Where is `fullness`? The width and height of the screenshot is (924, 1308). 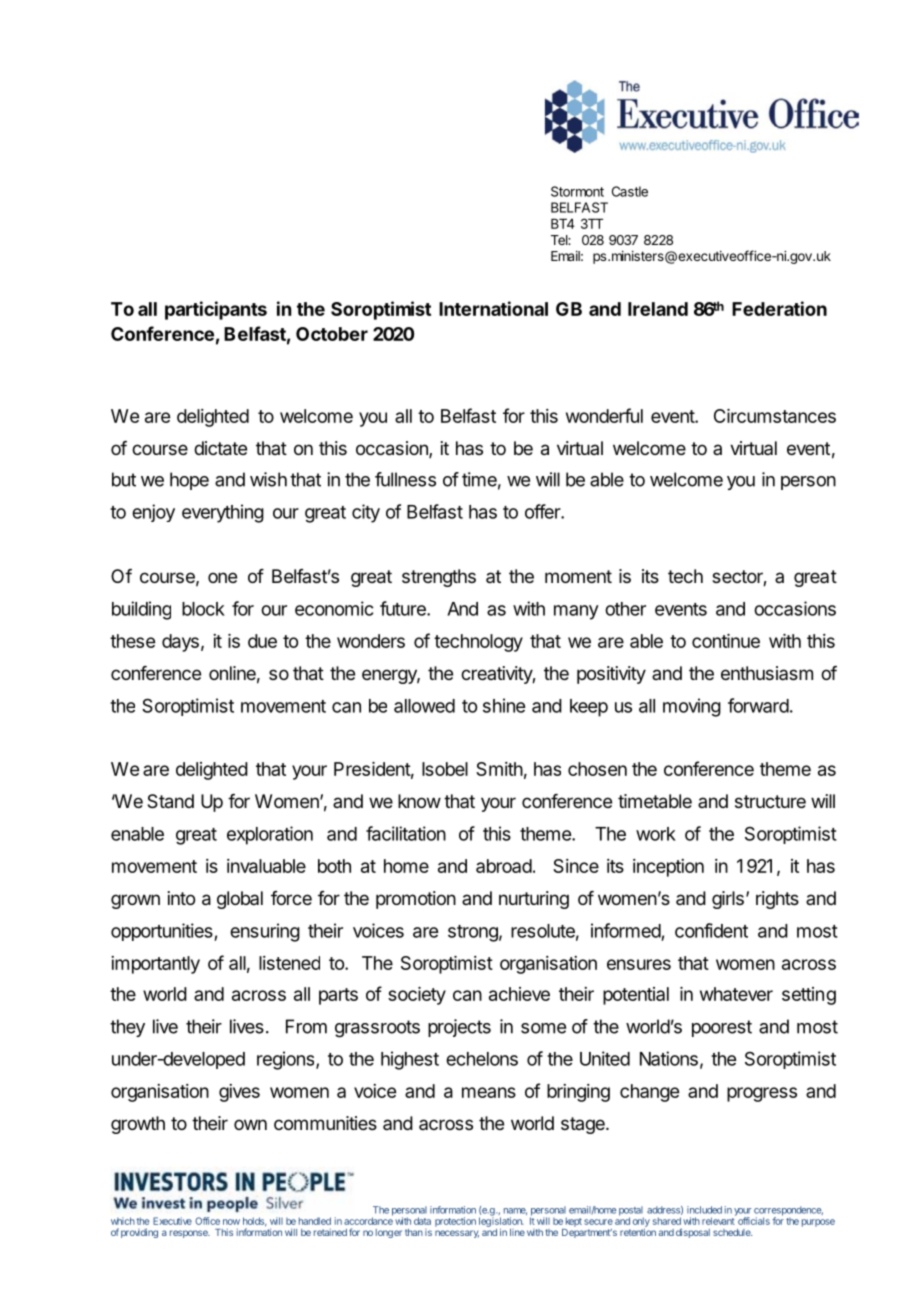
fullness is located at coordinates (405, 479).
